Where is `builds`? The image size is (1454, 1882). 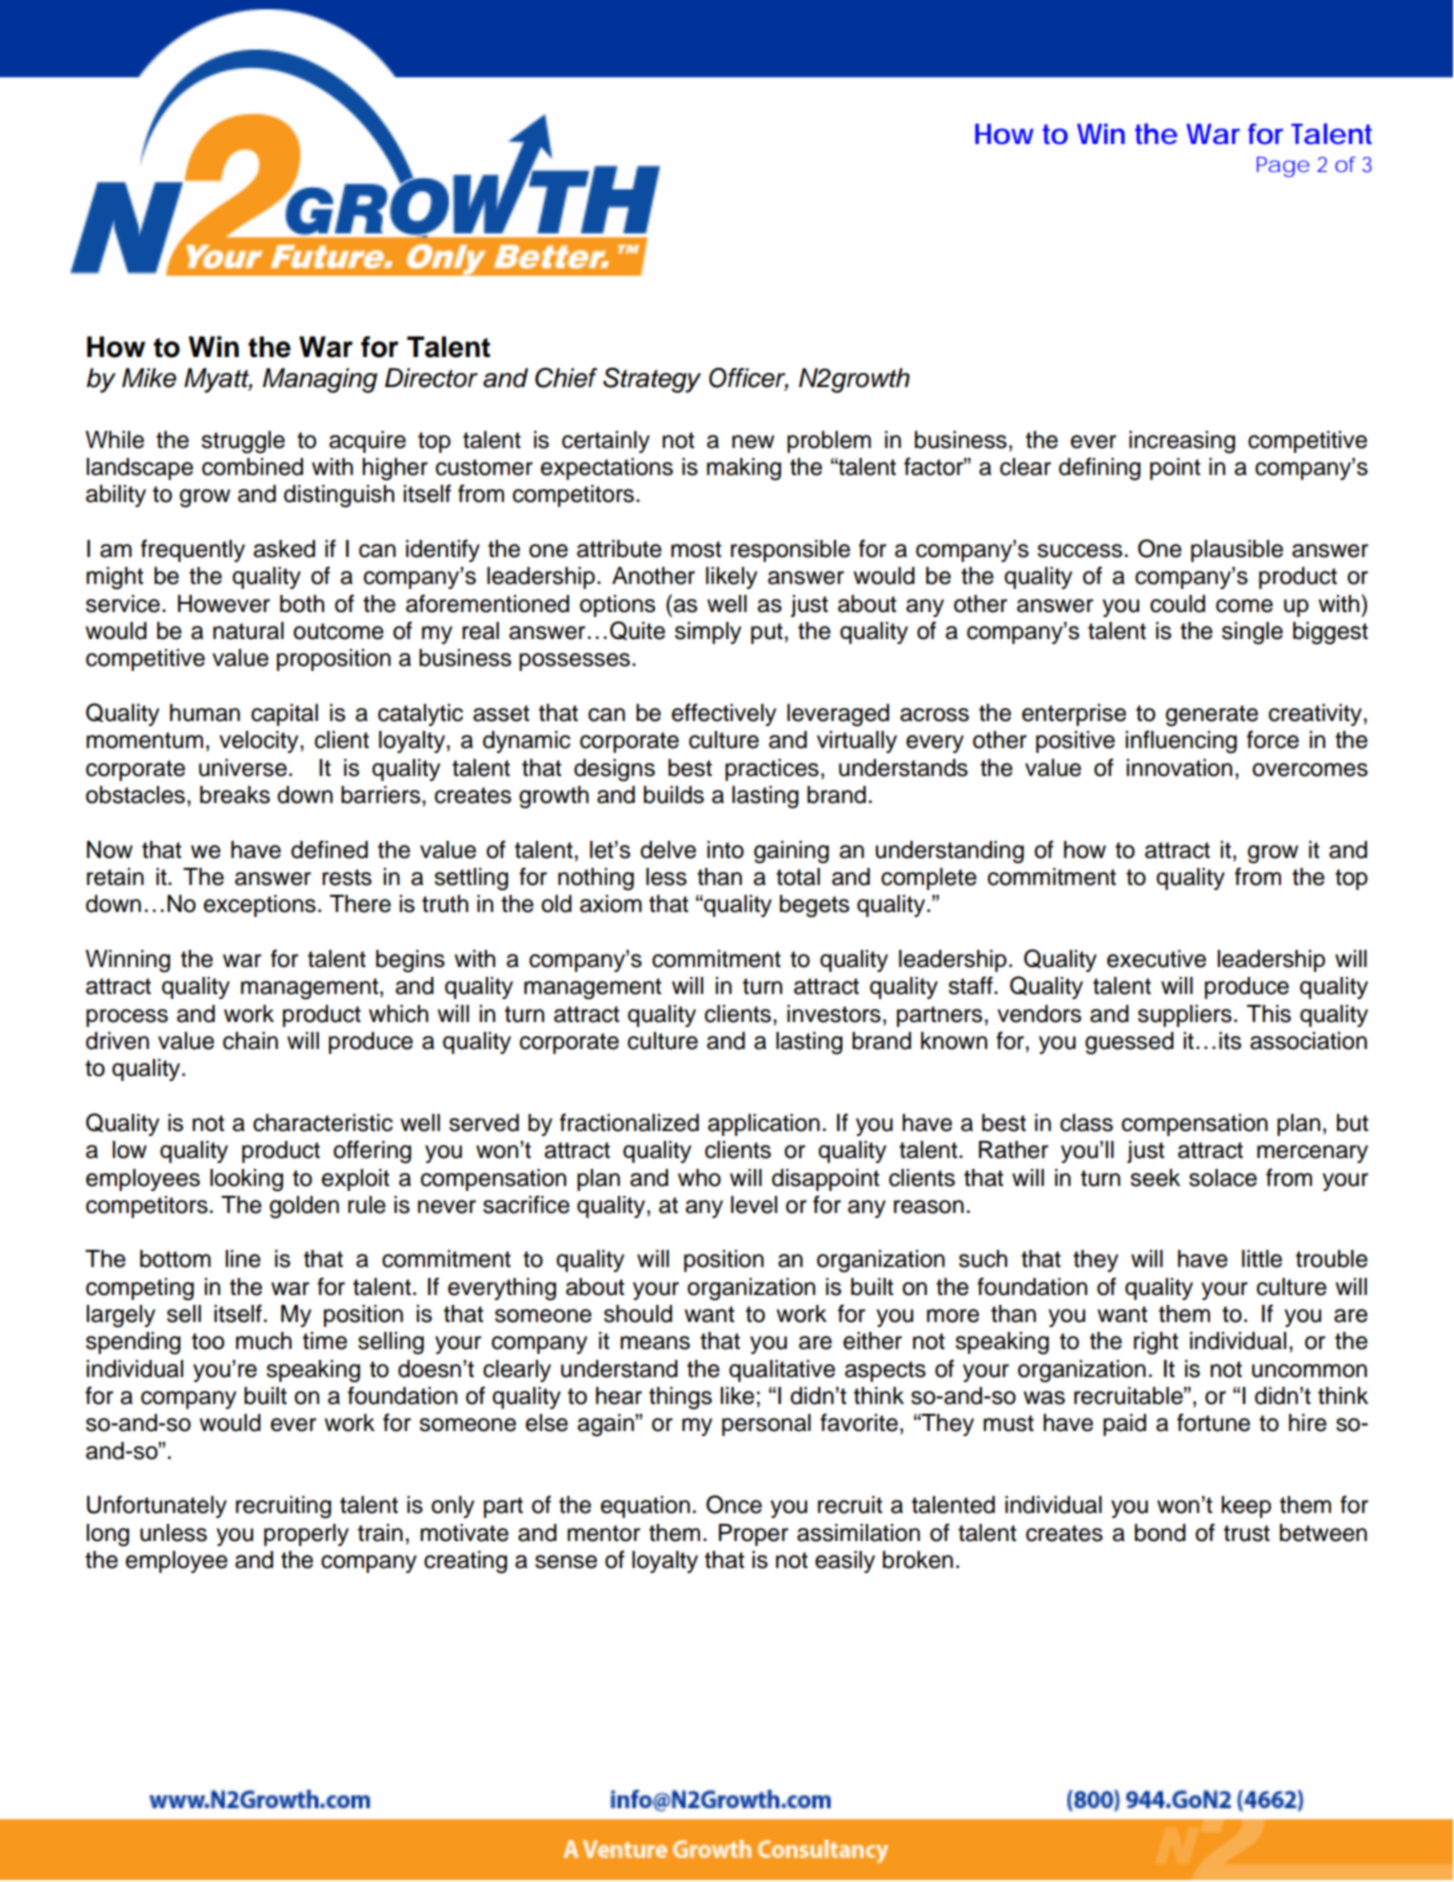
builds is located at coordinates (674, 795).
